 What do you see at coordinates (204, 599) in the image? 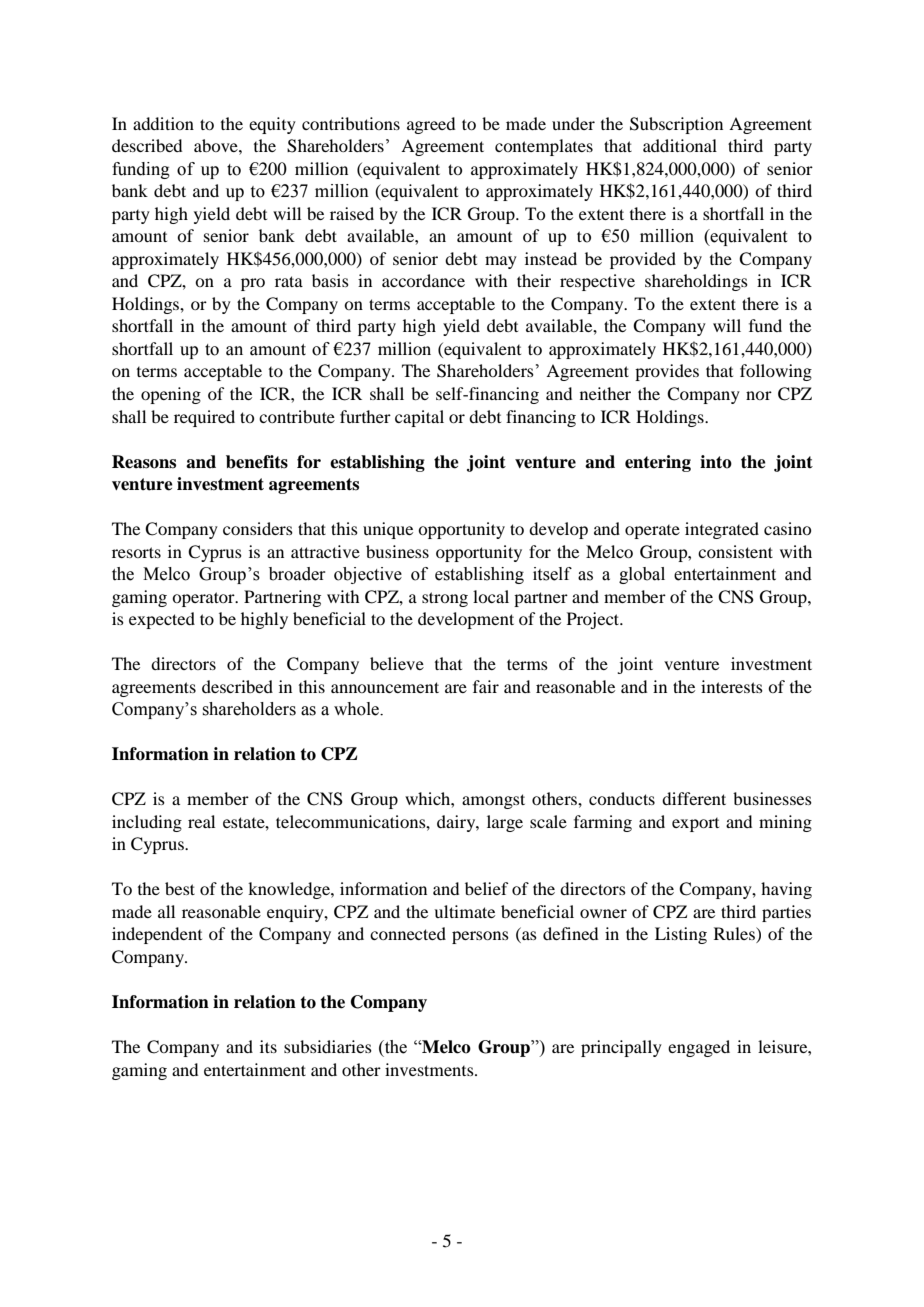
I see `operator` at bounding box center [204, 599].
